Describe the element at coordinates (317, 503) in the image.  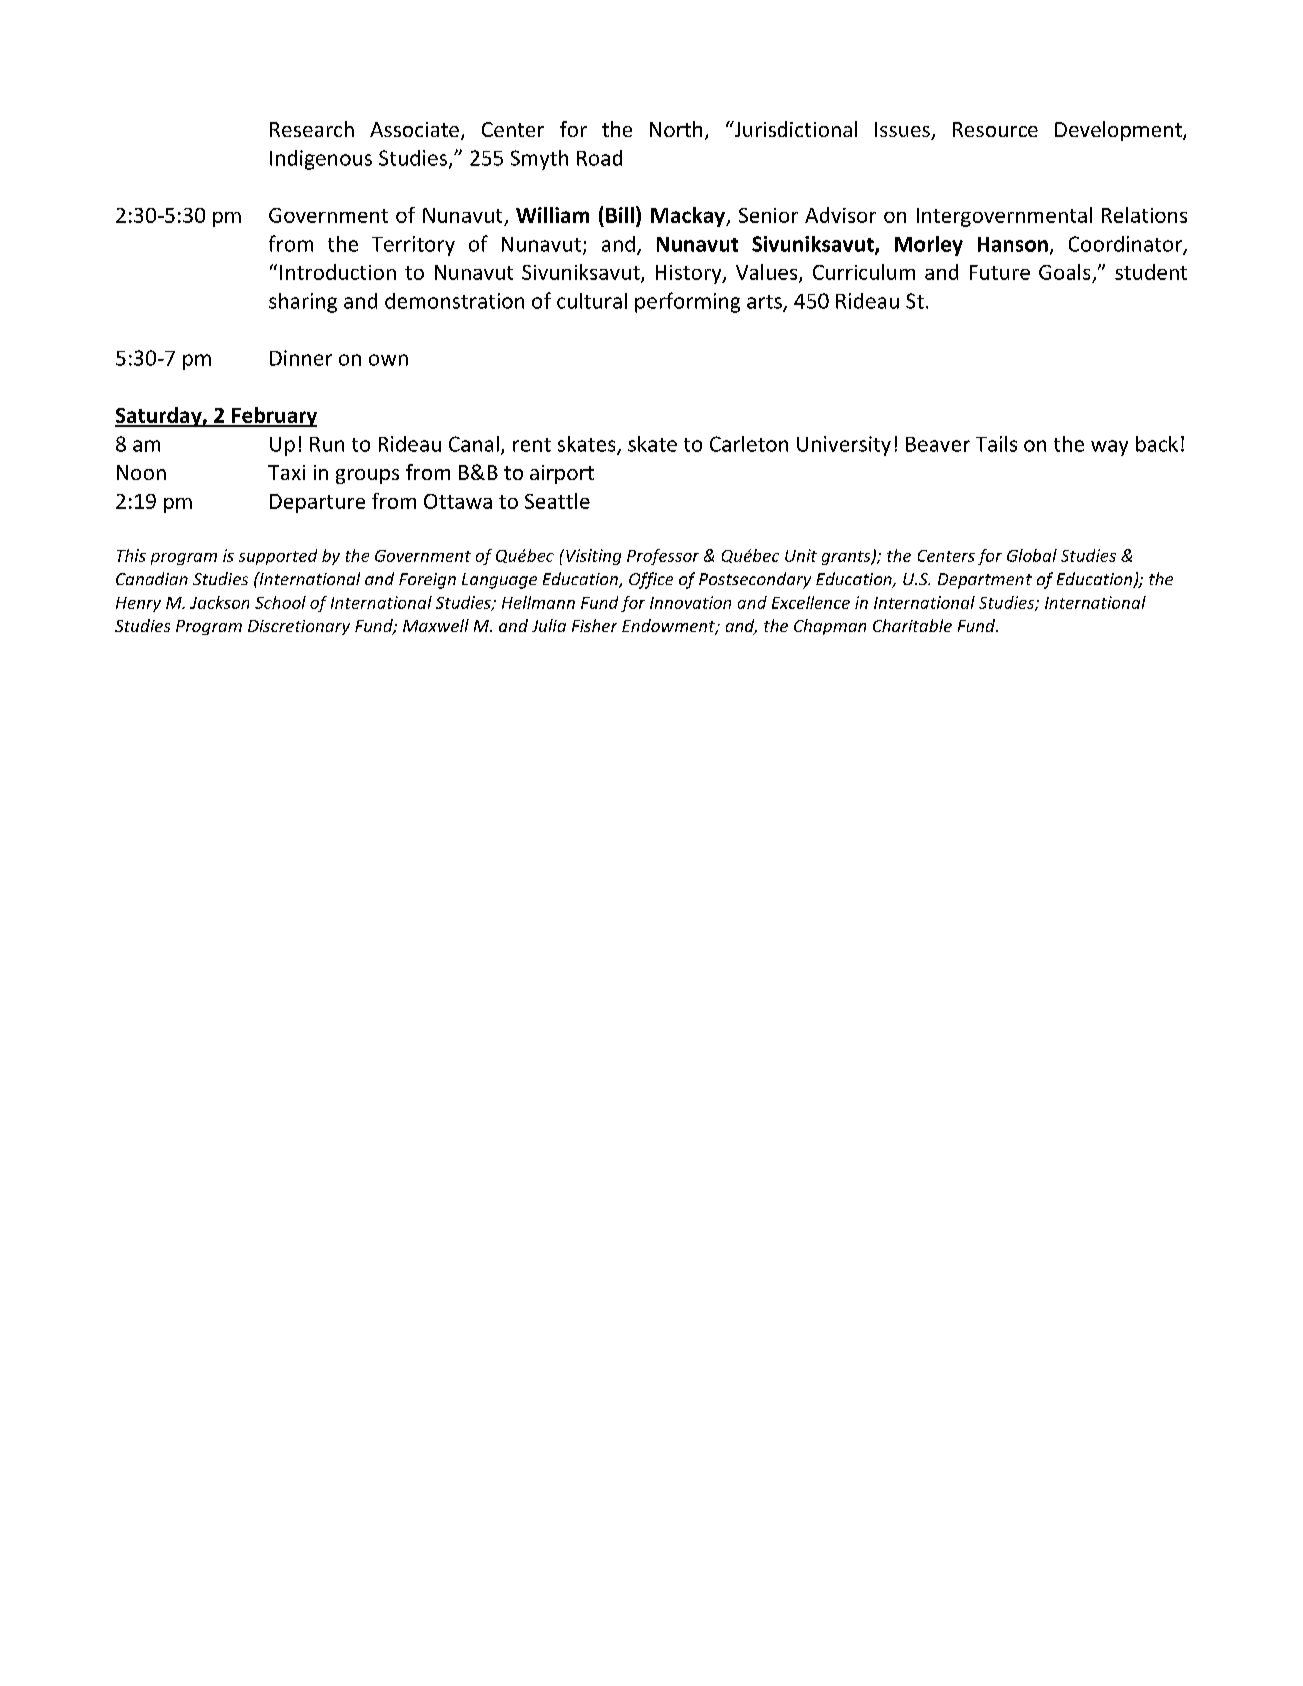
I see `Departure` at that location.
